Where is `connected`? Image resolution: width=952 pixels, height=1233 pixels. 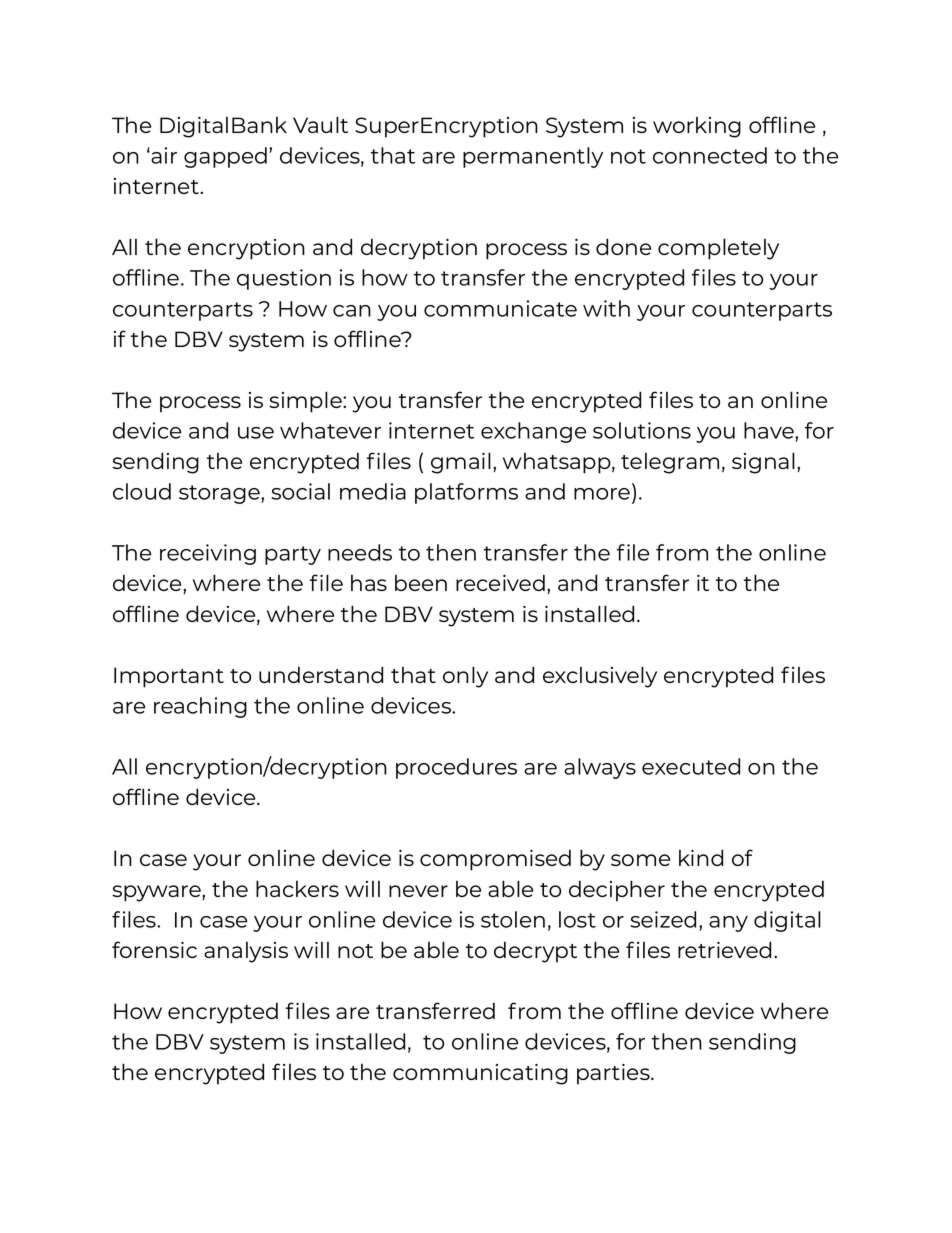
connected is located at coordinates (710, 155).
